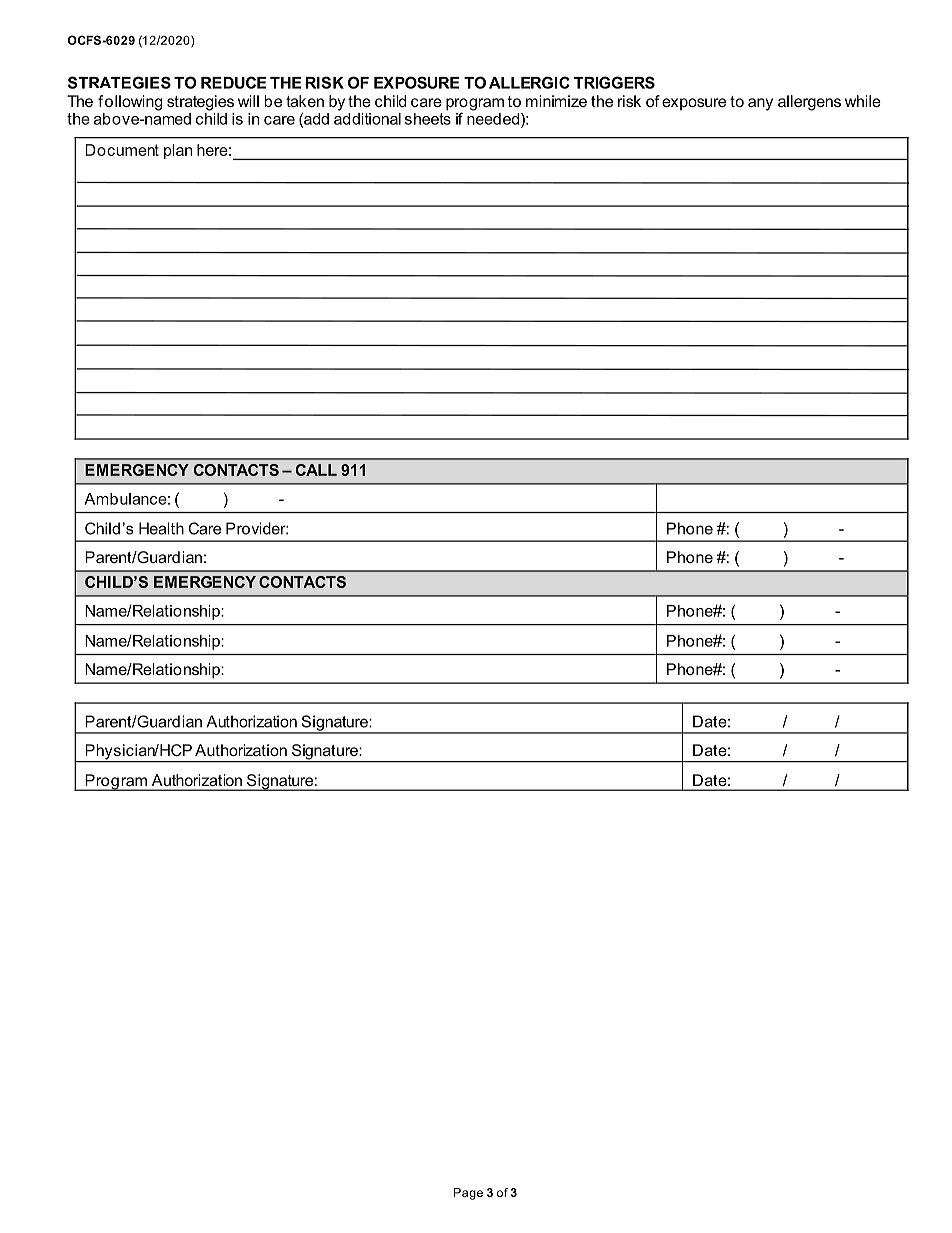 The width and height of the page is (952, 1233). I want to click on any, so click(760, 104).
